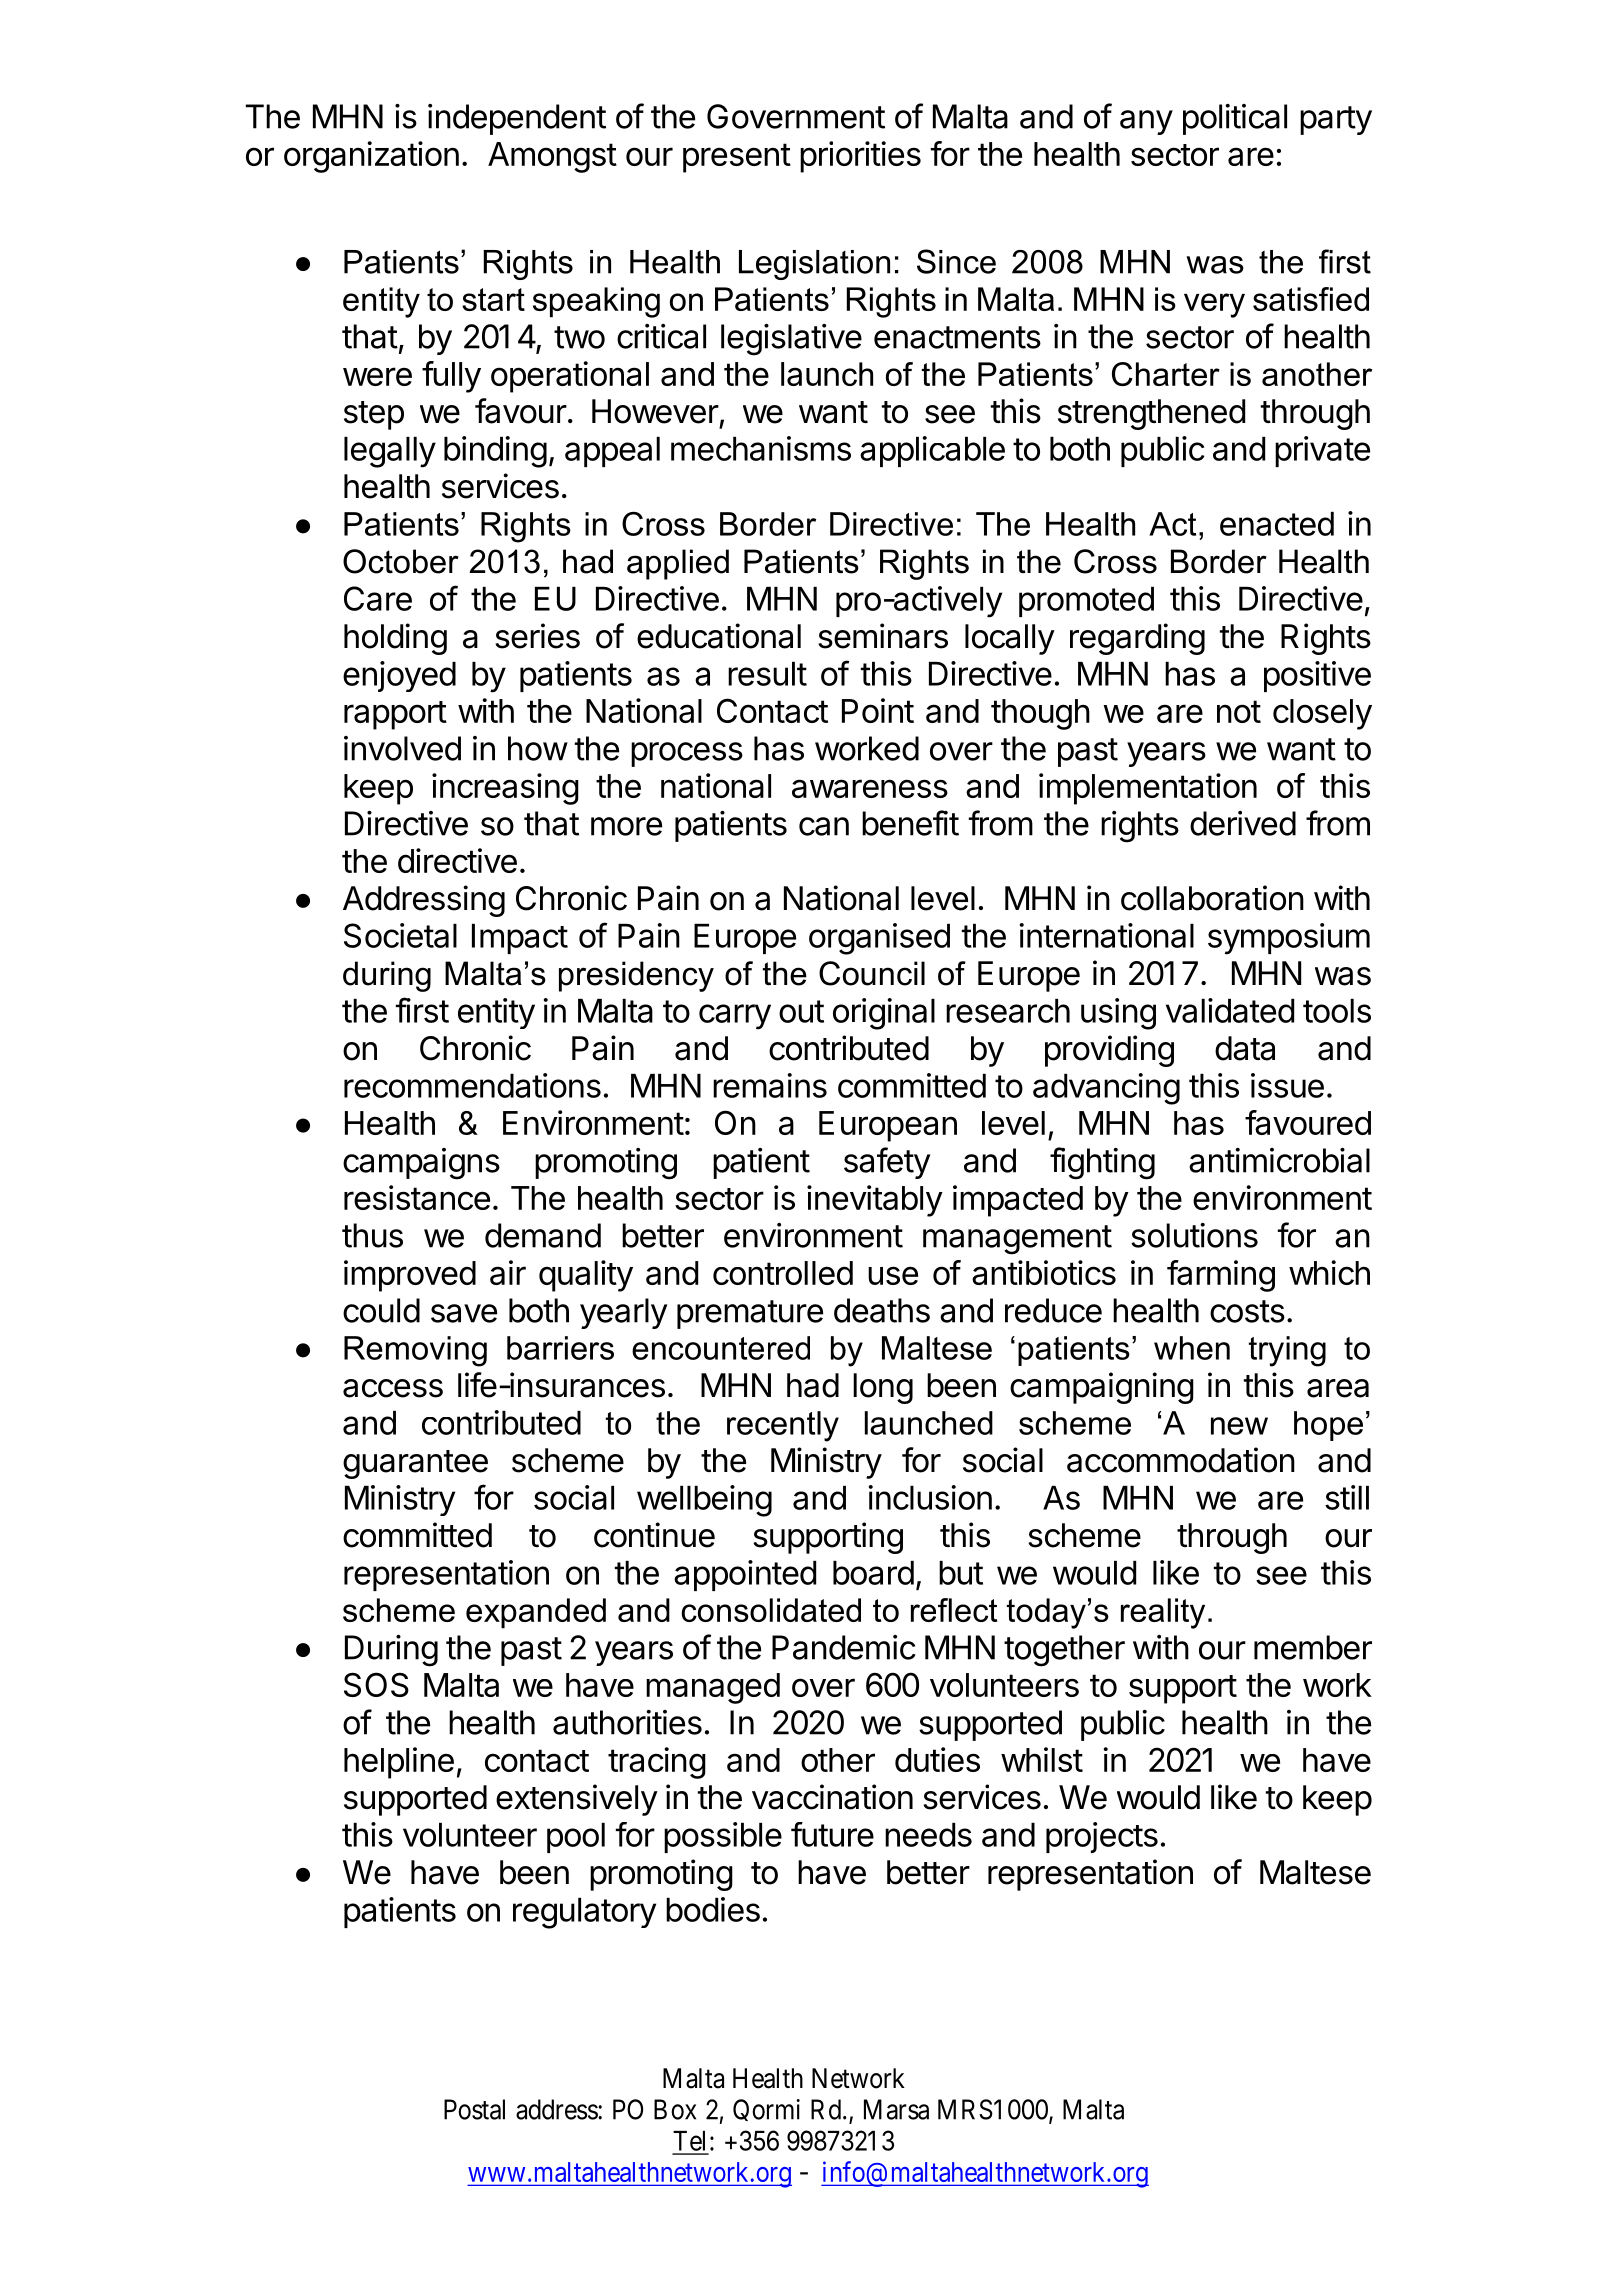 The image size is (1616, 2285). I want to click on political, so click(1235, 119).
